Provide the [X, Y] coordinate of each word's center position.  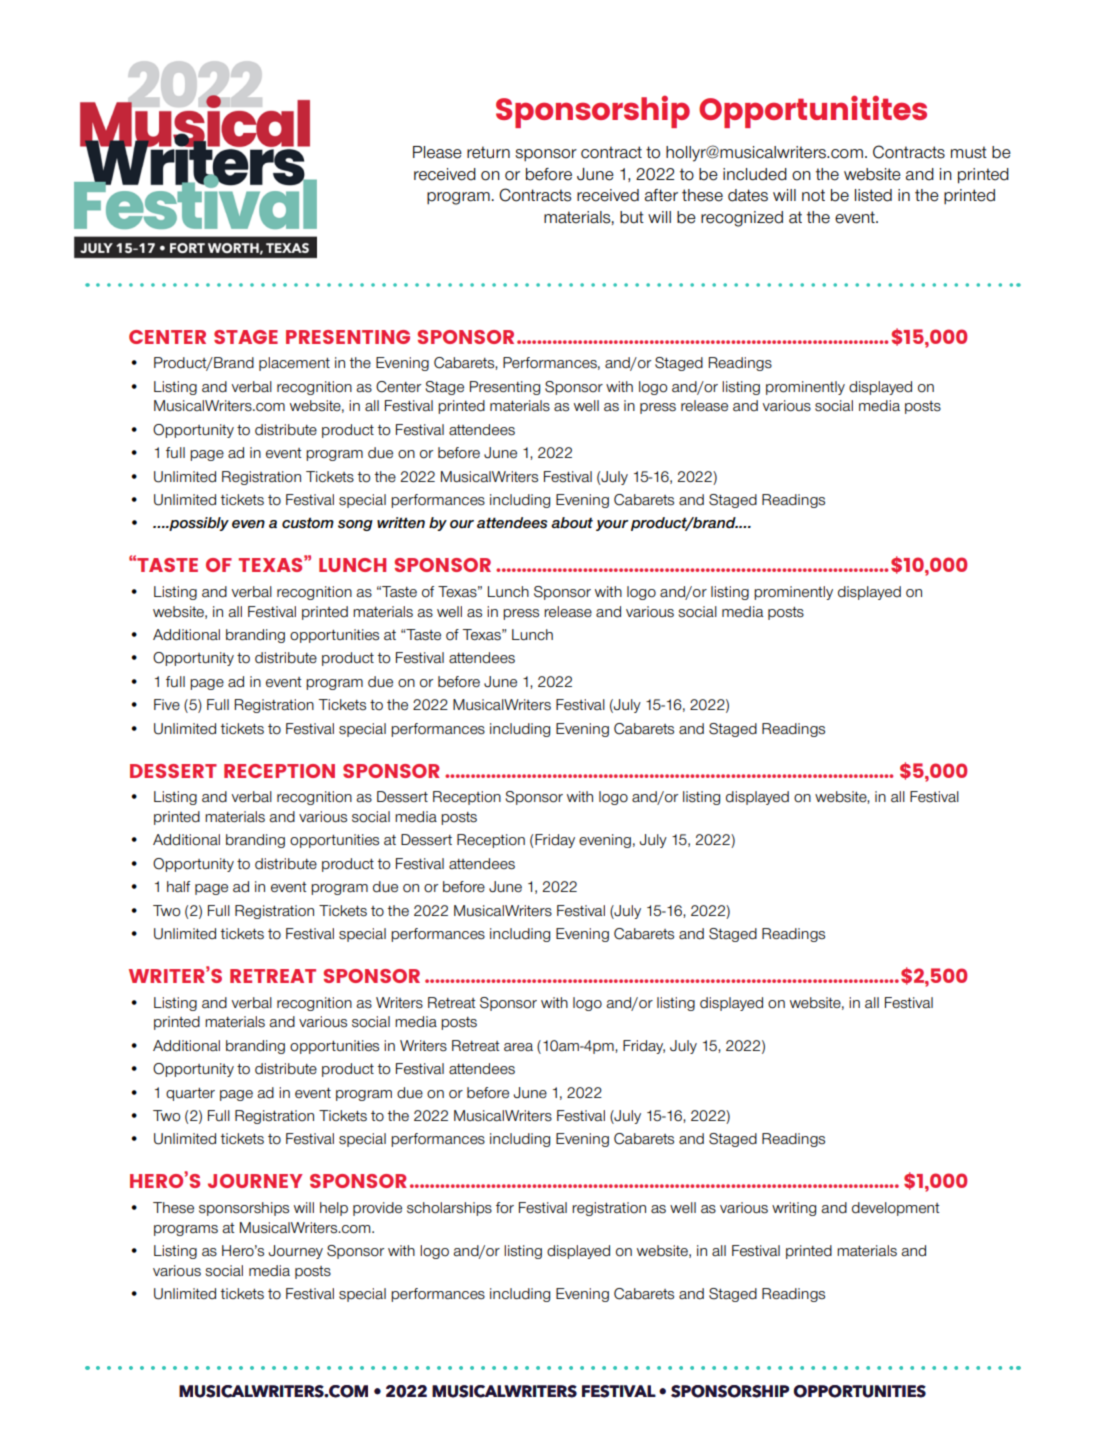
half [178, 887]
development [896, 1209]
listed [873, 195]
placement [294, 364]
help [334, 1209]
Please [437, 152]
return [488, 152]
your [612, 525]
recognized [742, 219]
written [401, 523]
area [518, 1047]
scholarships [449, 1209]
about [572, 523]
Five [167, 704]
